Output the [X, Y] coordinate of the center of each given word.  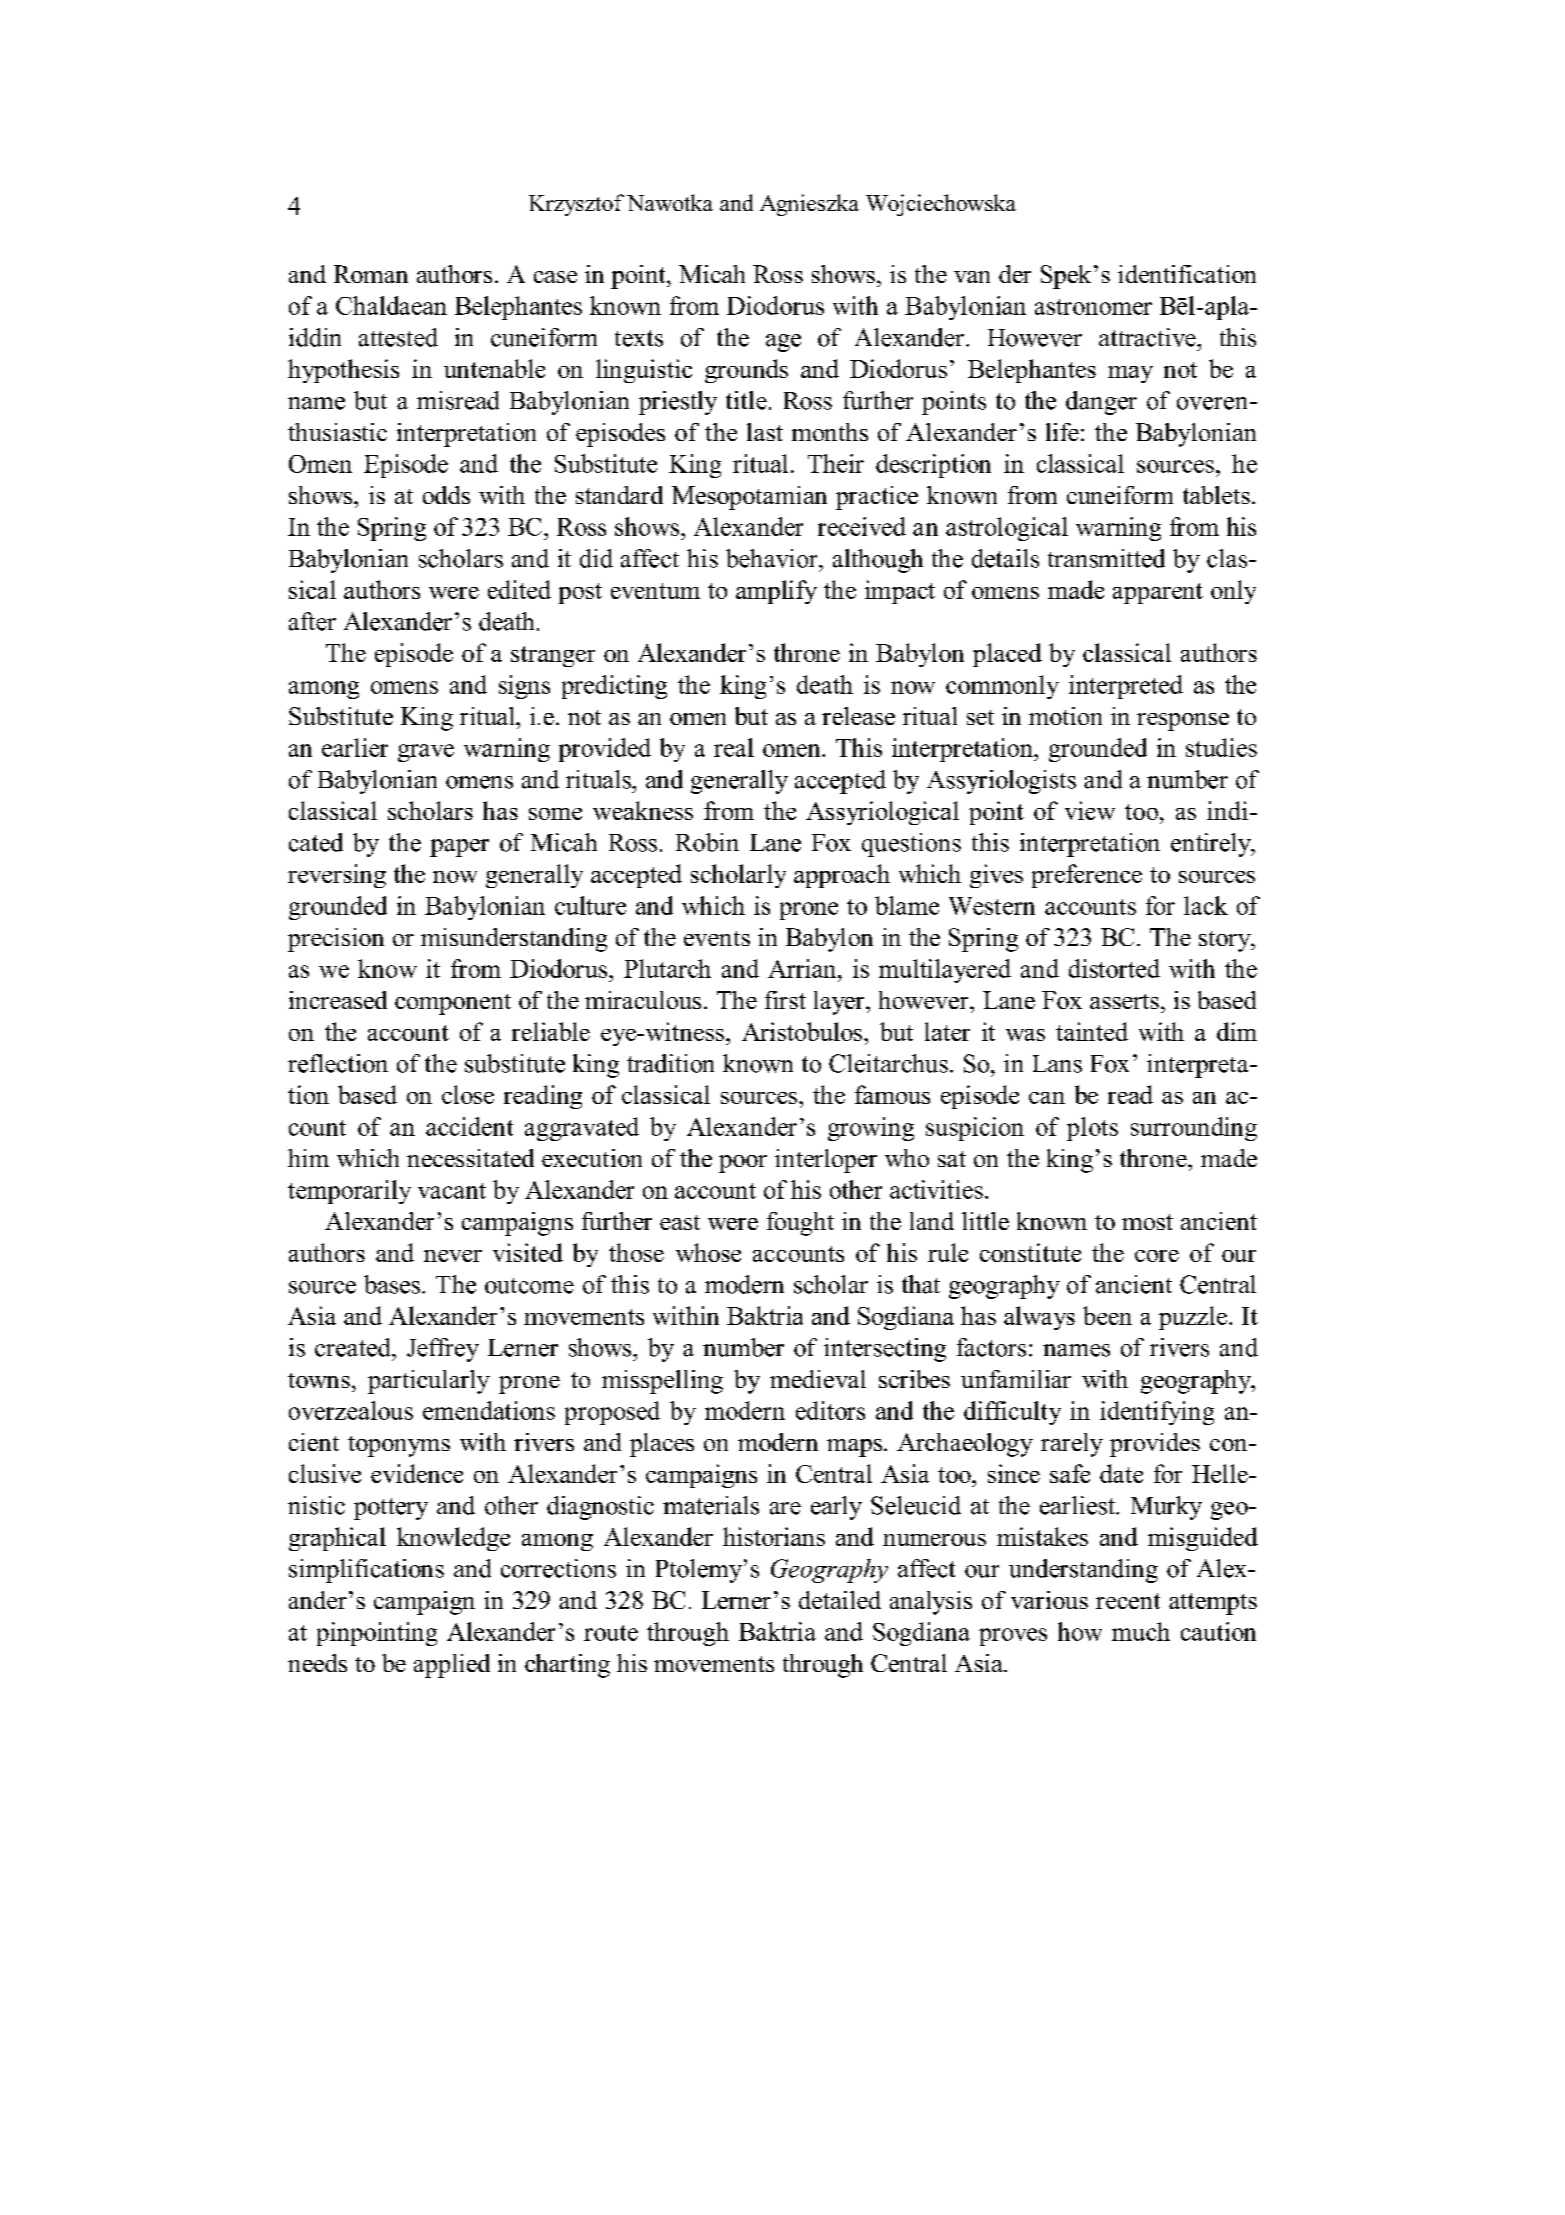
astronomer [1093, 307]
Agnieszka [809, 205]
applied [452, 1666]
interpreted [1126, 687]
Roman [371, 274]
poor [743, 1164]
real [734, 747]
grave [426, 753]
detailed [840, 1600]
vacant [452, 1191]
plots [1092, 1129]
